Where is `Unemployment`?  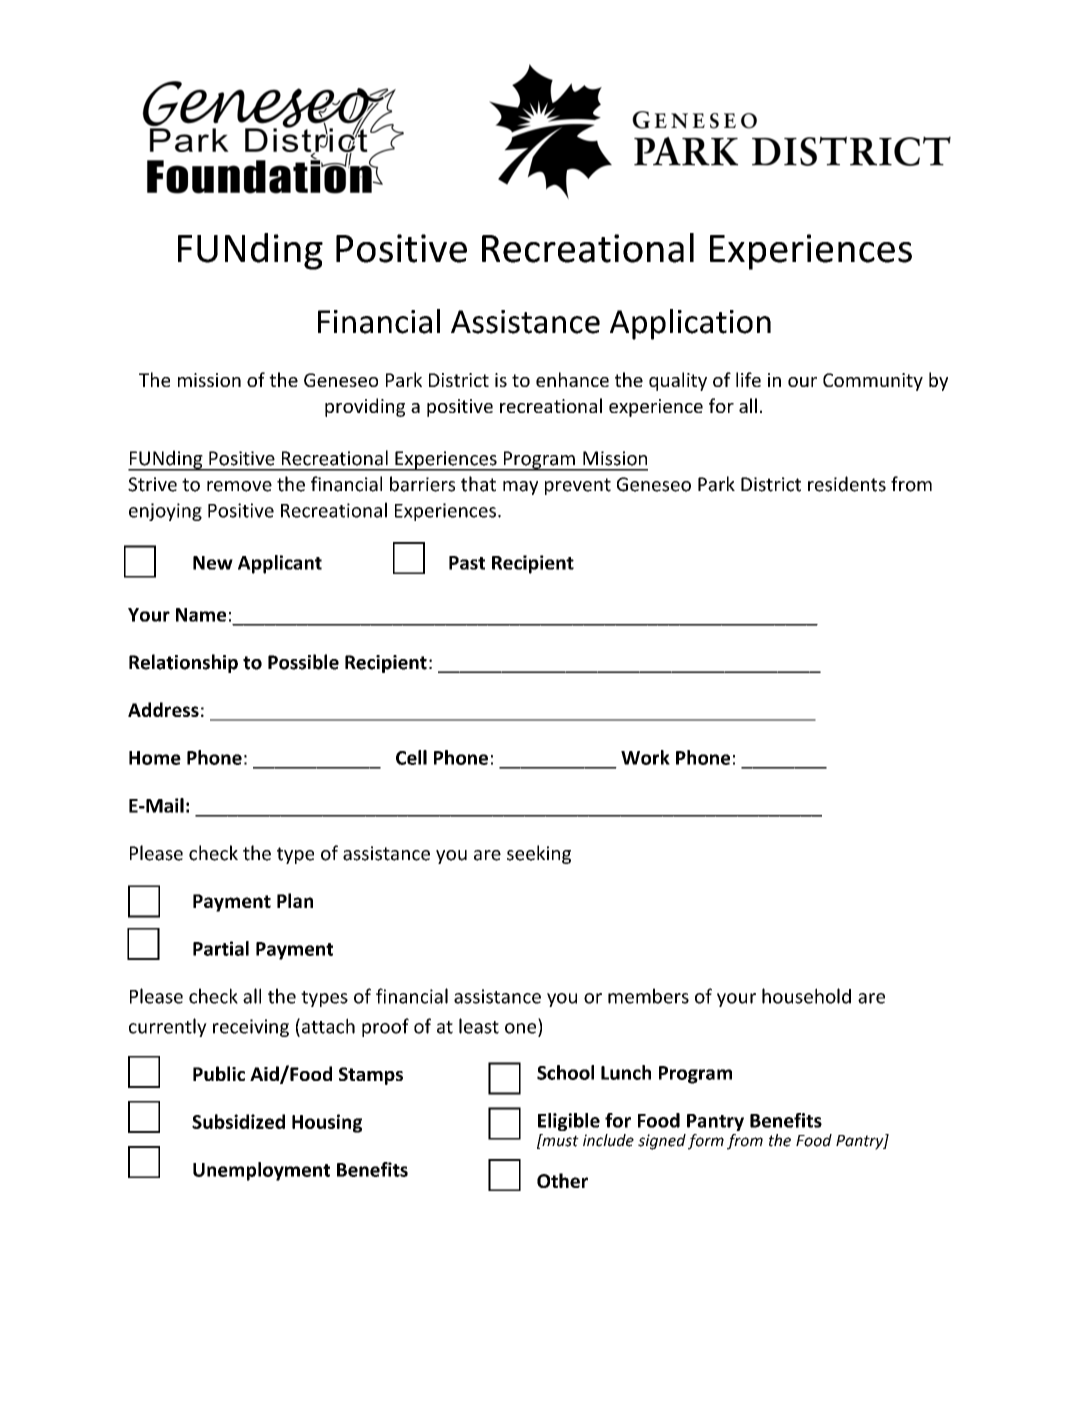 Unemployment is located at coordinates (261, 1171).
